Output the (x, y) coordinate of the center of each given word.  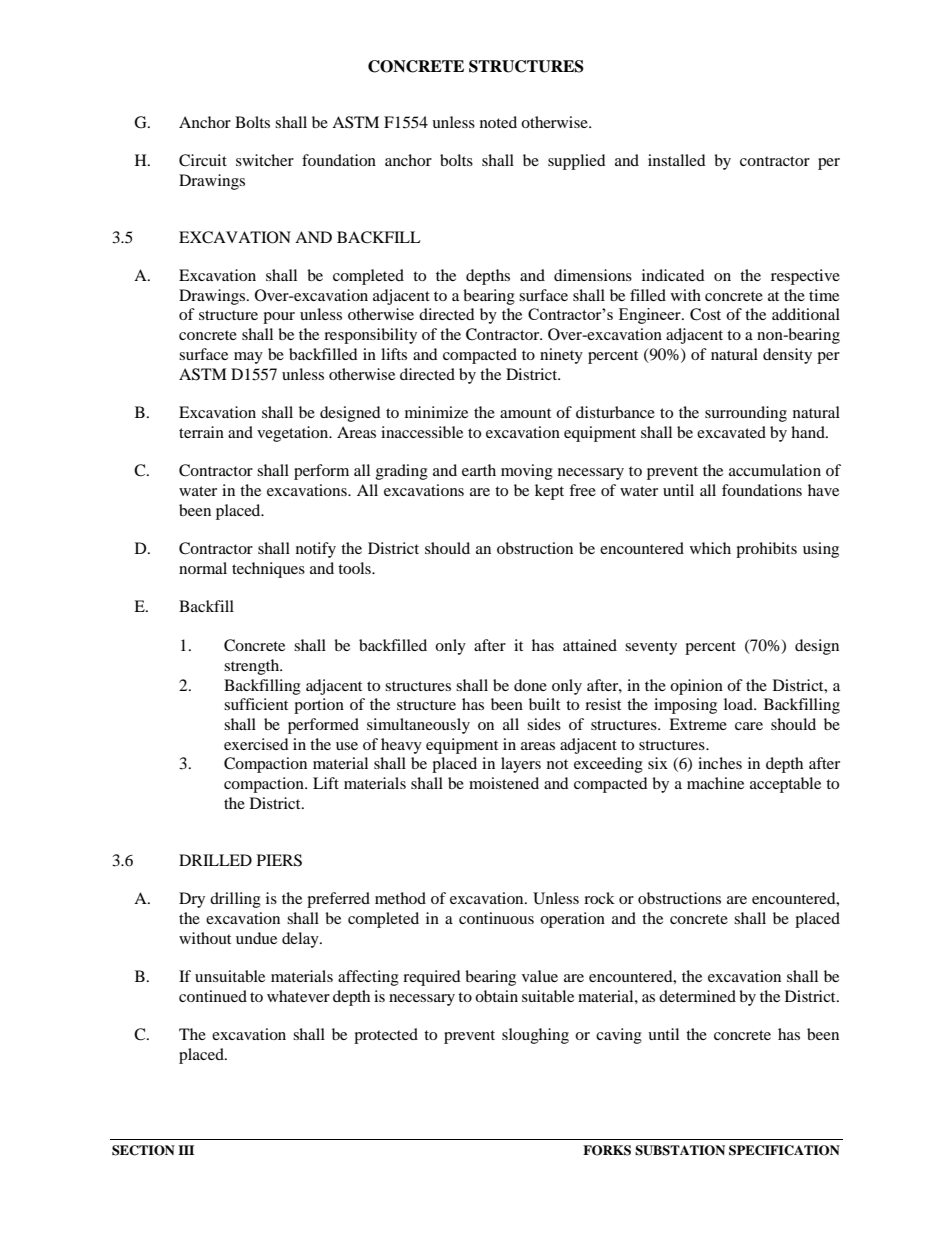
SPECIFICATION (784, 1150)
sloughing (535, 1036)
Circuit (203, 160)
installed (677, 160)
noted (498, 122)
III (186, 1150)
